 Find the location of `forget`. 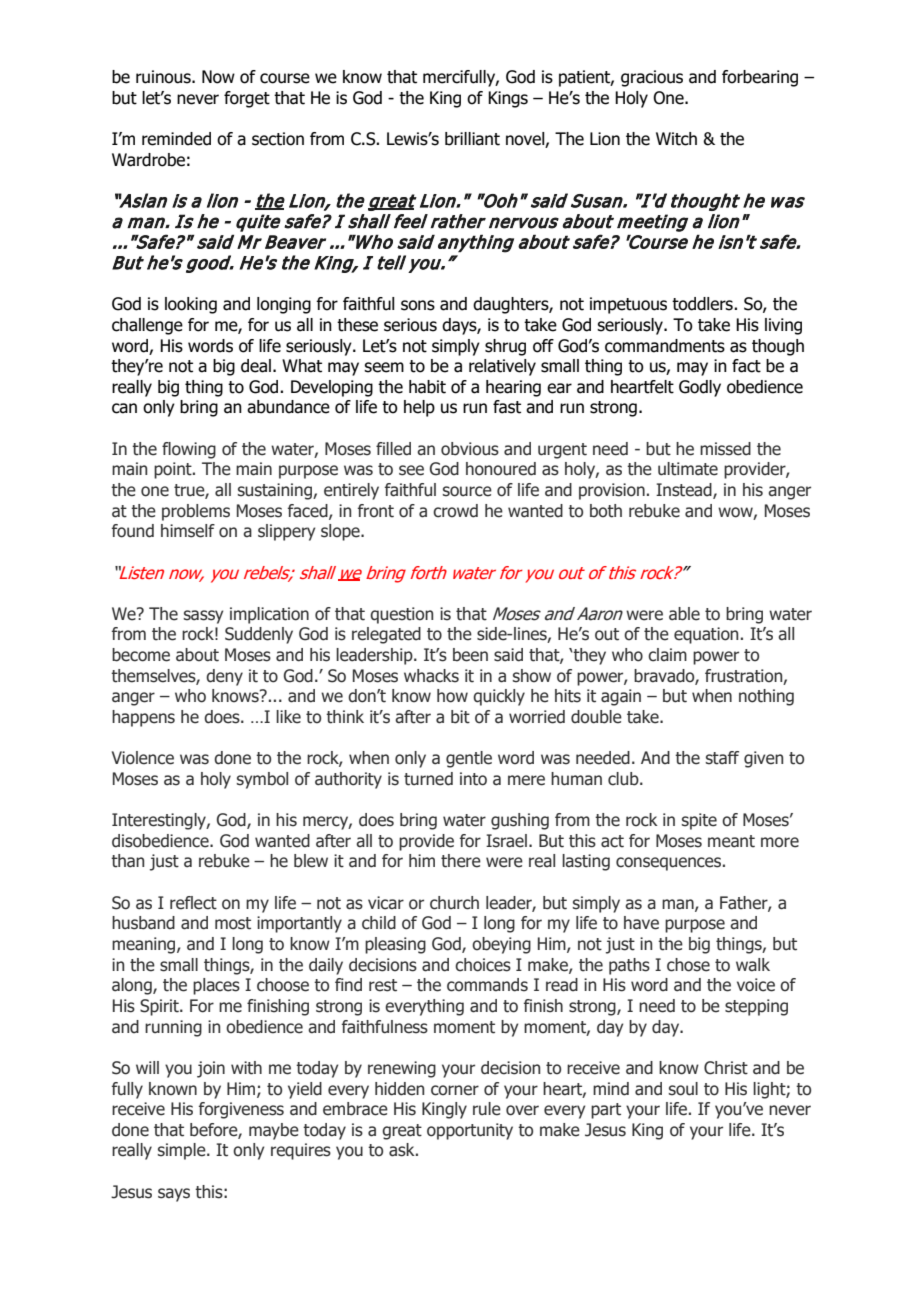

forget is located at coordinates (247, 99).
